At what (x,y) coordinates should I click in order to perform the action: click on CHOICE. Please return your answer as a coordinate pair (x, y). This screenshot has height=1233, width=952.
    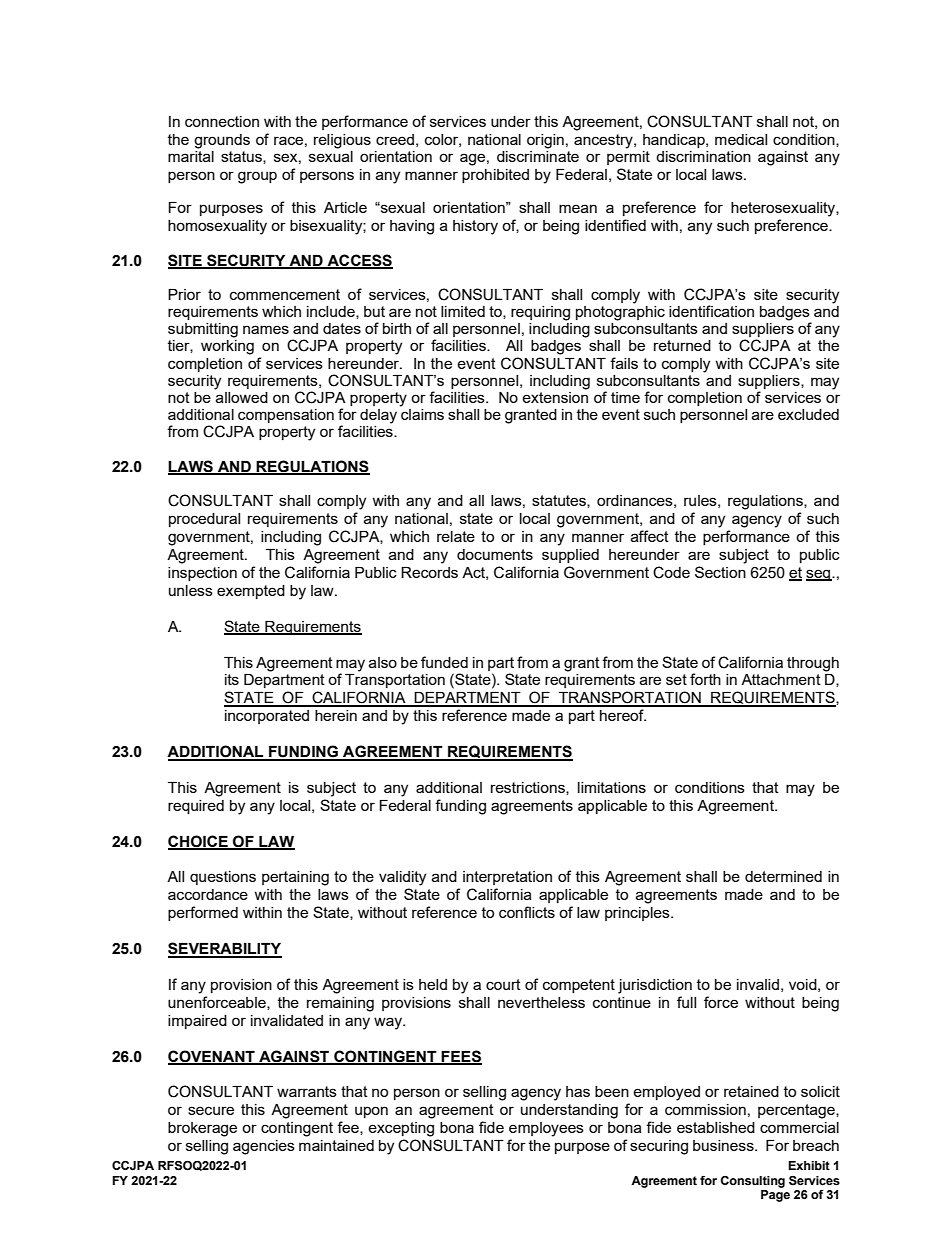
    Looking at the image, I should click on (199, 842).
